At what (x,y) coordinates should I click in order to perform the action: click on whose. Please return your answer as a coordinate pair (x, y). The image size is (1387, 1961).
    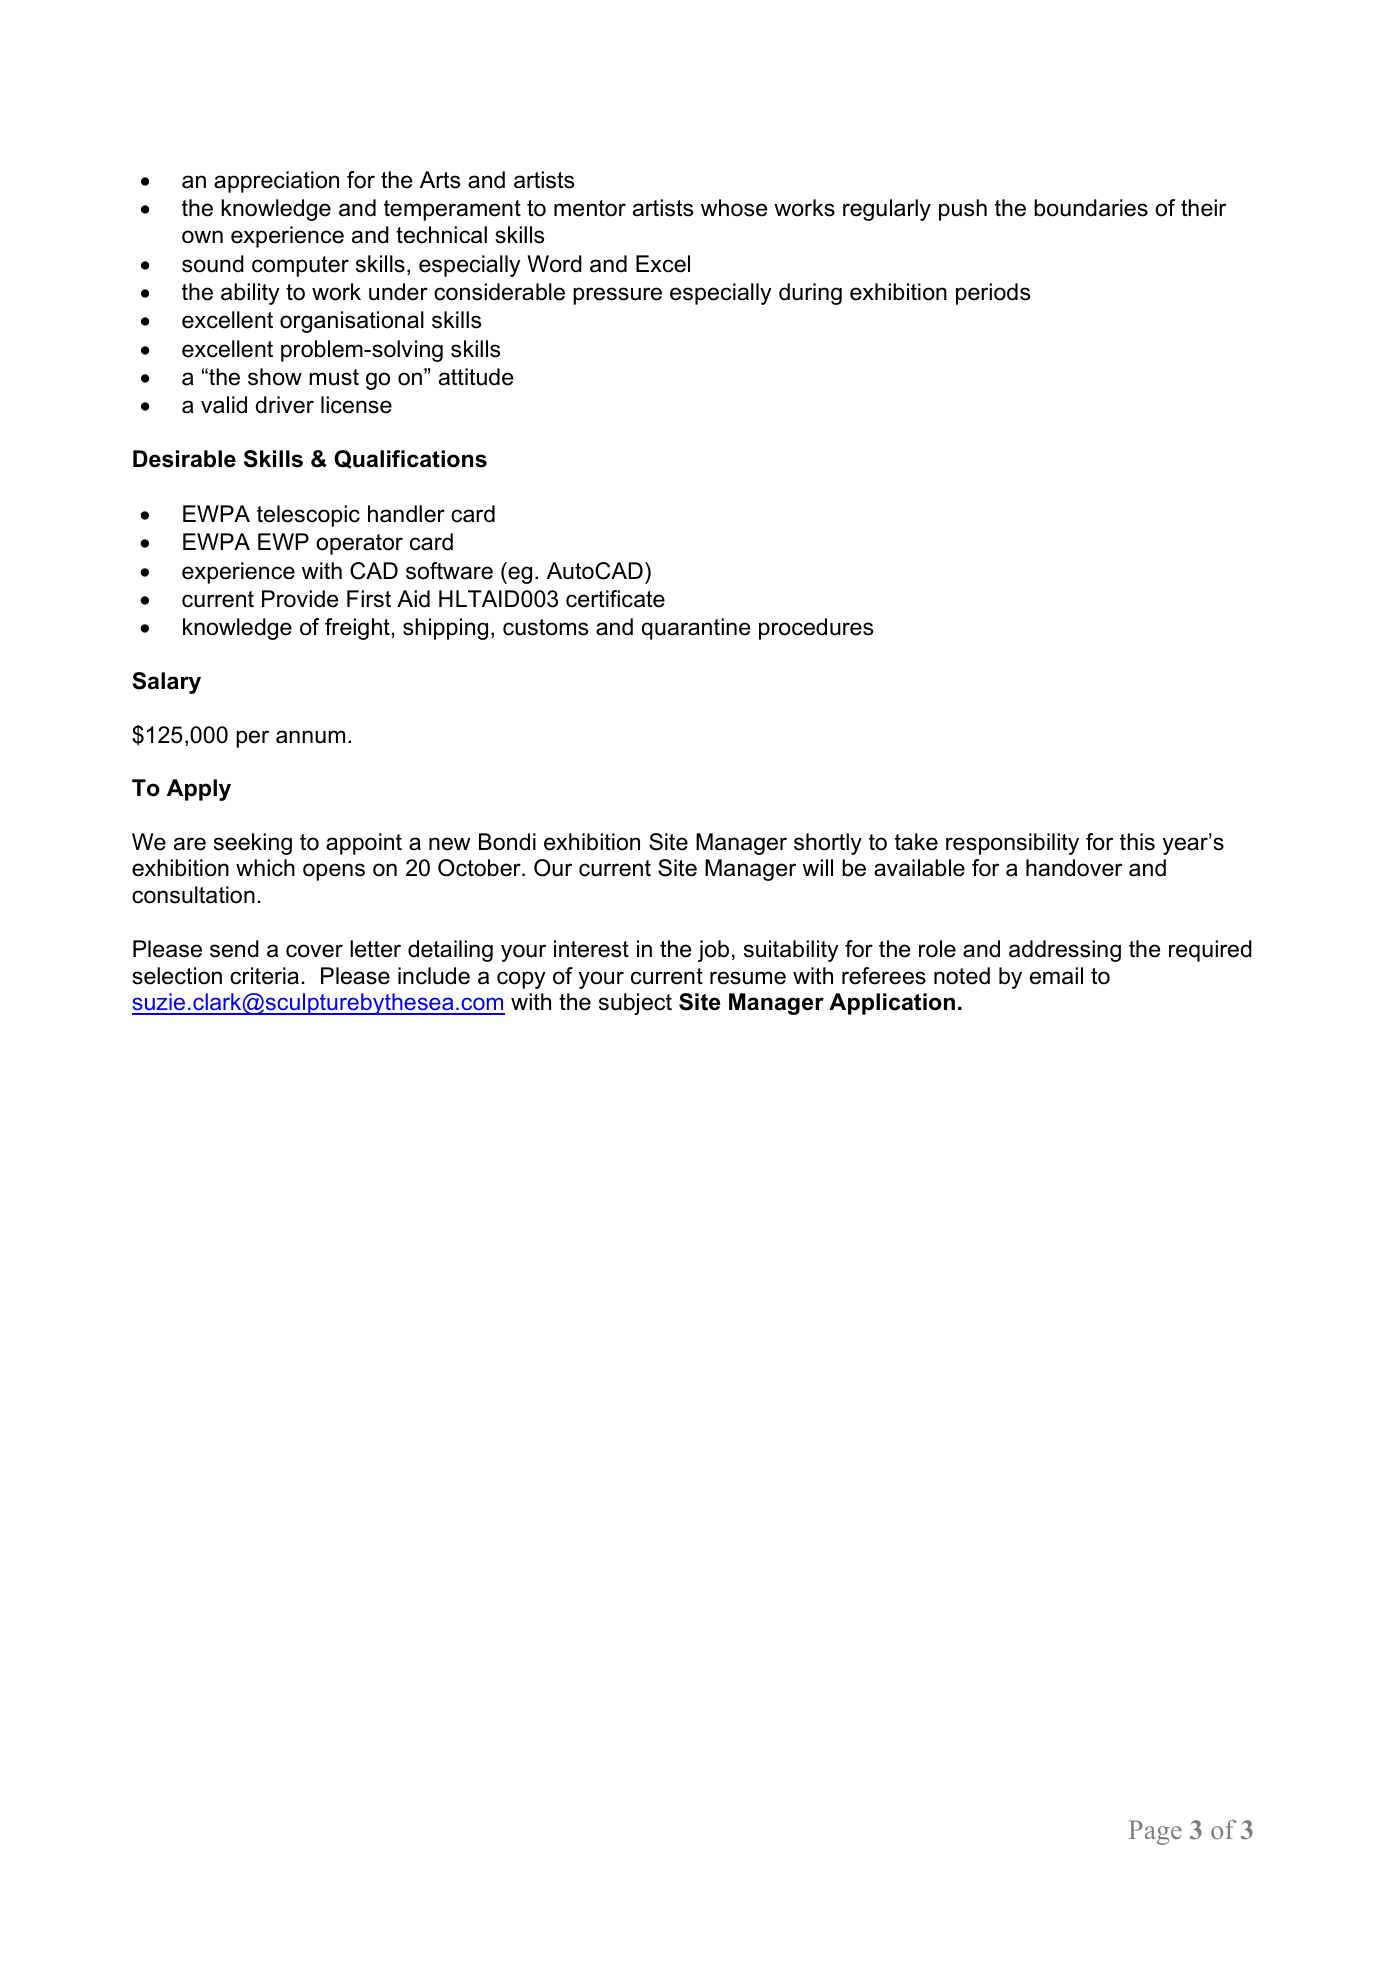
    Looking at the image, I should click on (734, 208).
